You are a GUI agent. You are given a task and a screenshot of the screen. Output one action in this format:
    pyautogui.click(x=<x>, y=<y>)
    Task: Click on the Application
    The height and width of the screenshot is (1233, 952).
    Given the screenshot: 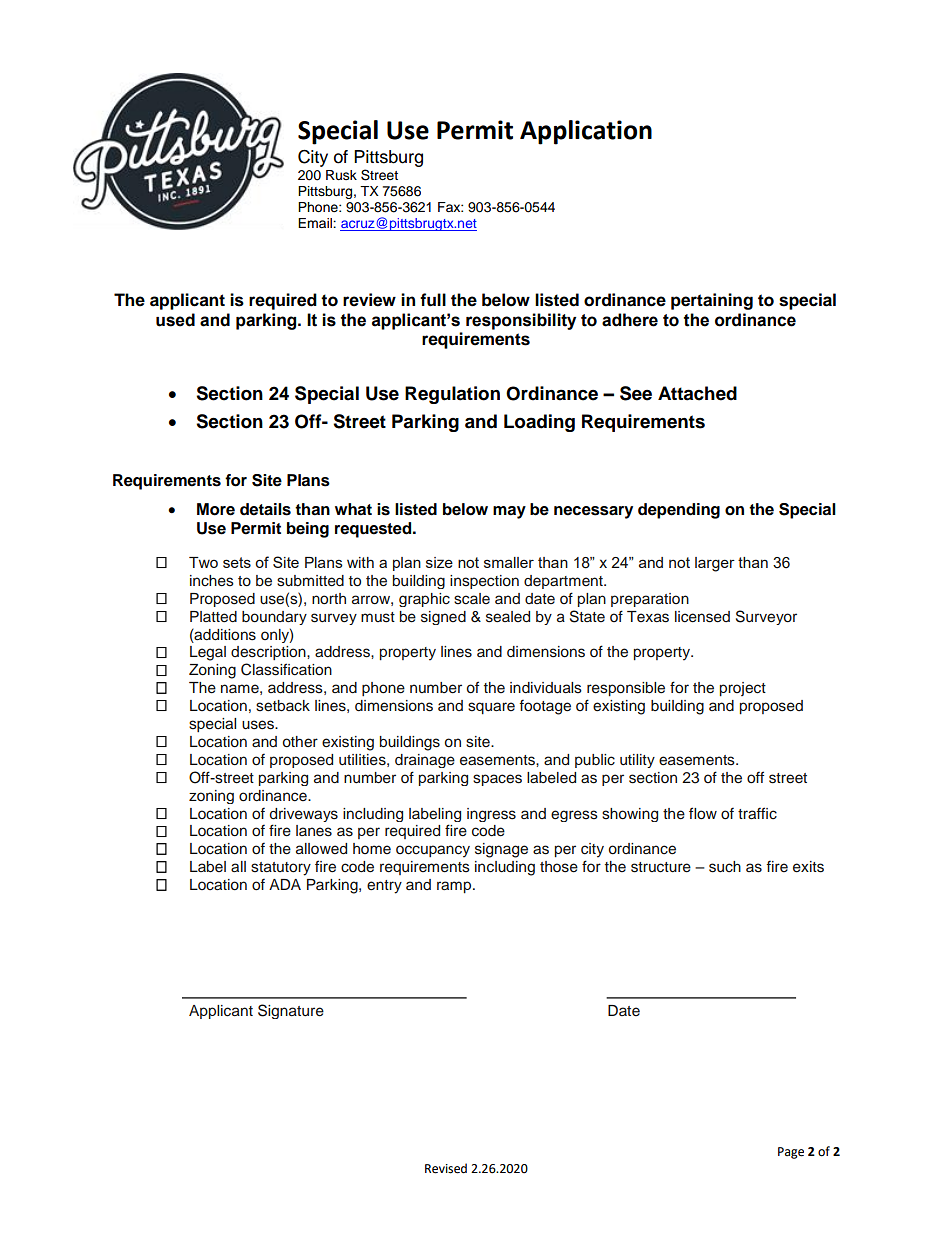 What is the action you would take?
    pyautogui.click(x=586, y=132)
